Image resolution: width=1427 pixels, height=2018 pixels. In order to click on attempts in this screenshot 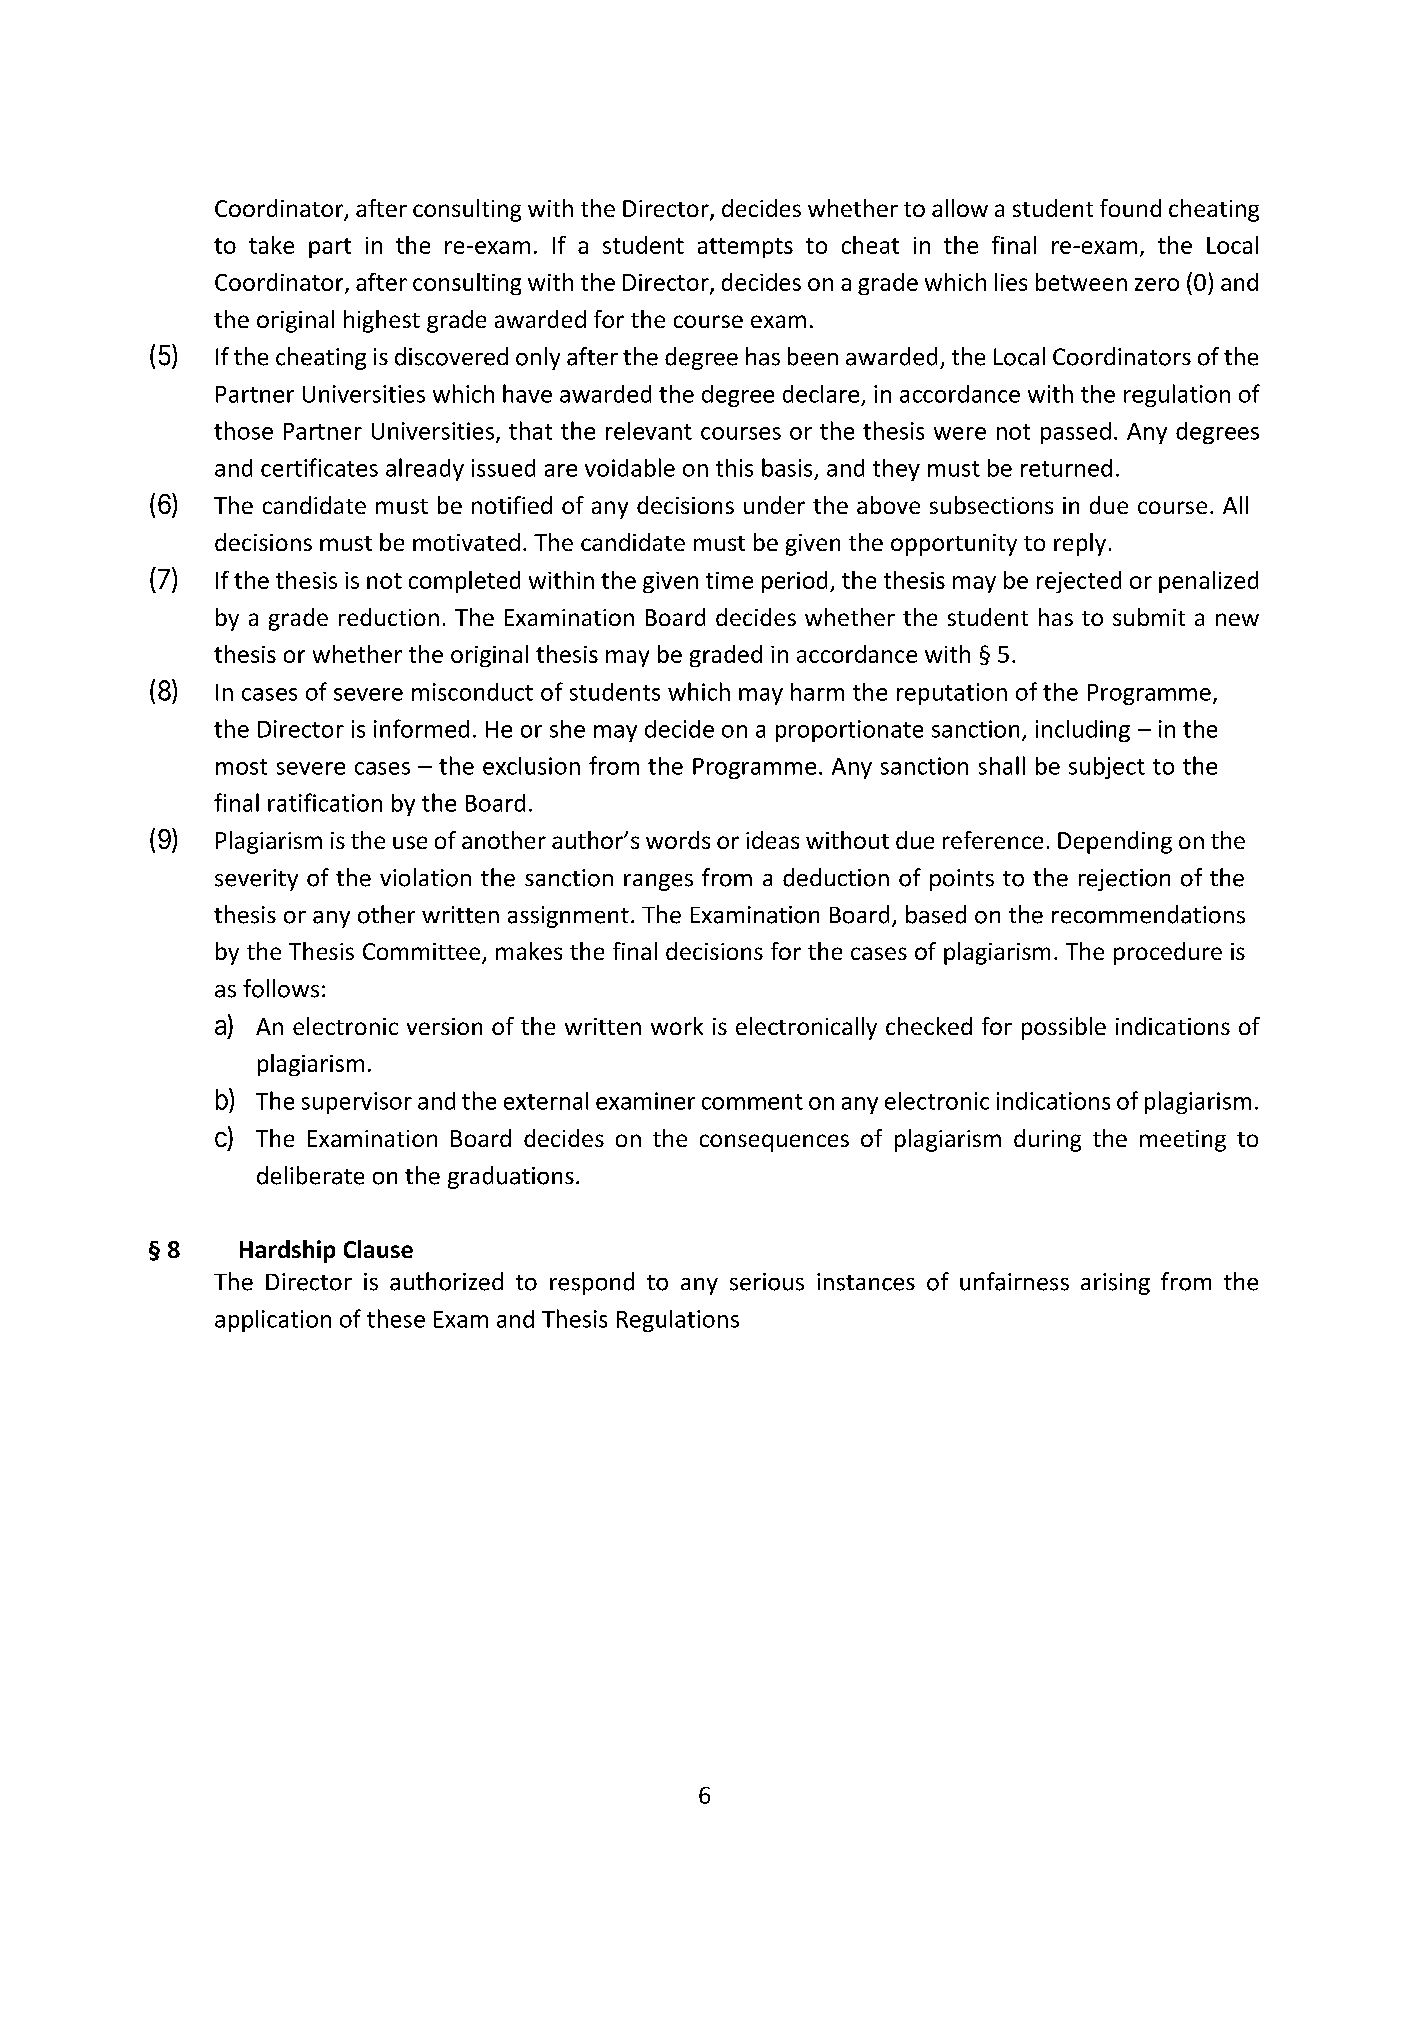, I will do `click(745, 248)`.
